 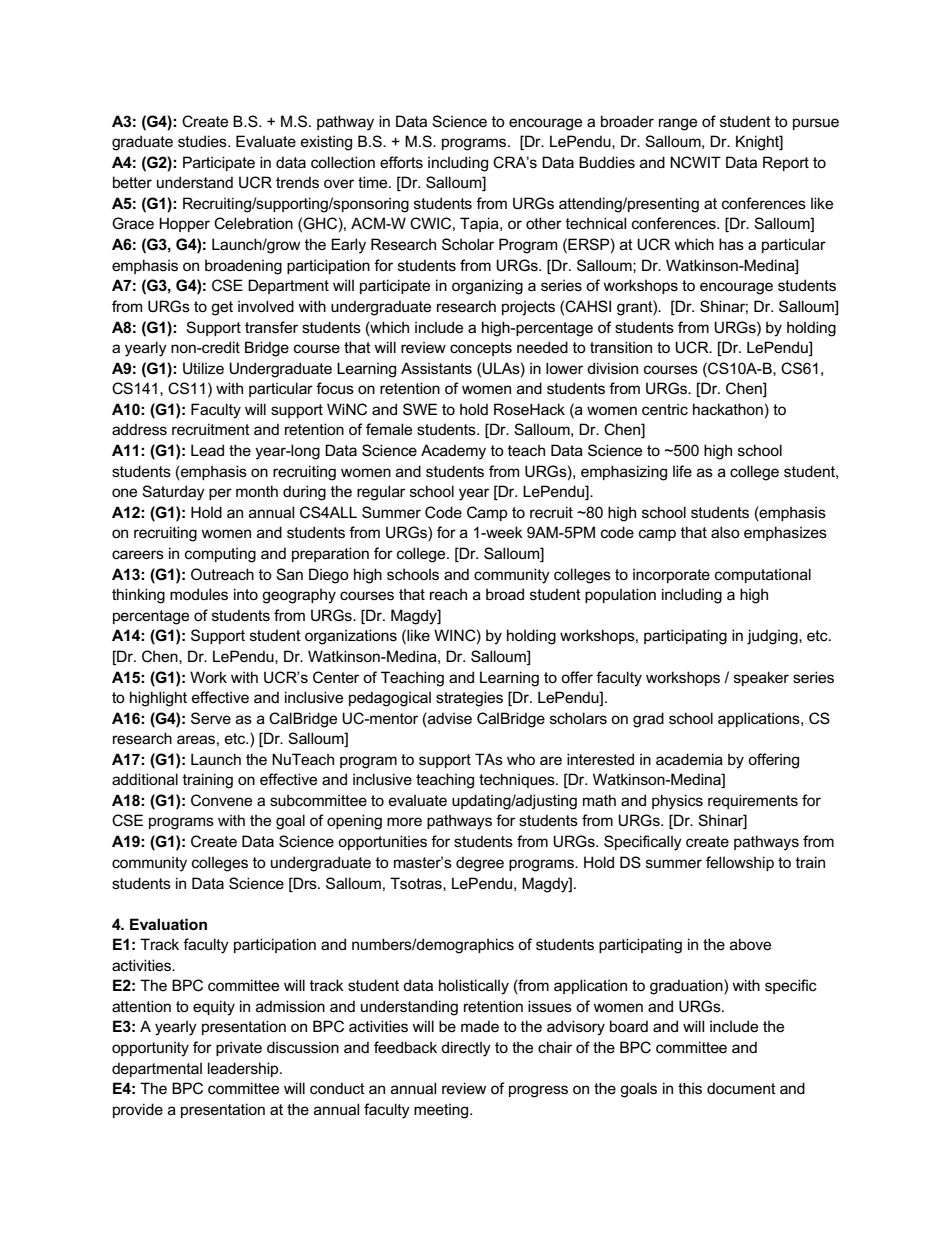 I want to click on Report, so click(x=786, y=163).
